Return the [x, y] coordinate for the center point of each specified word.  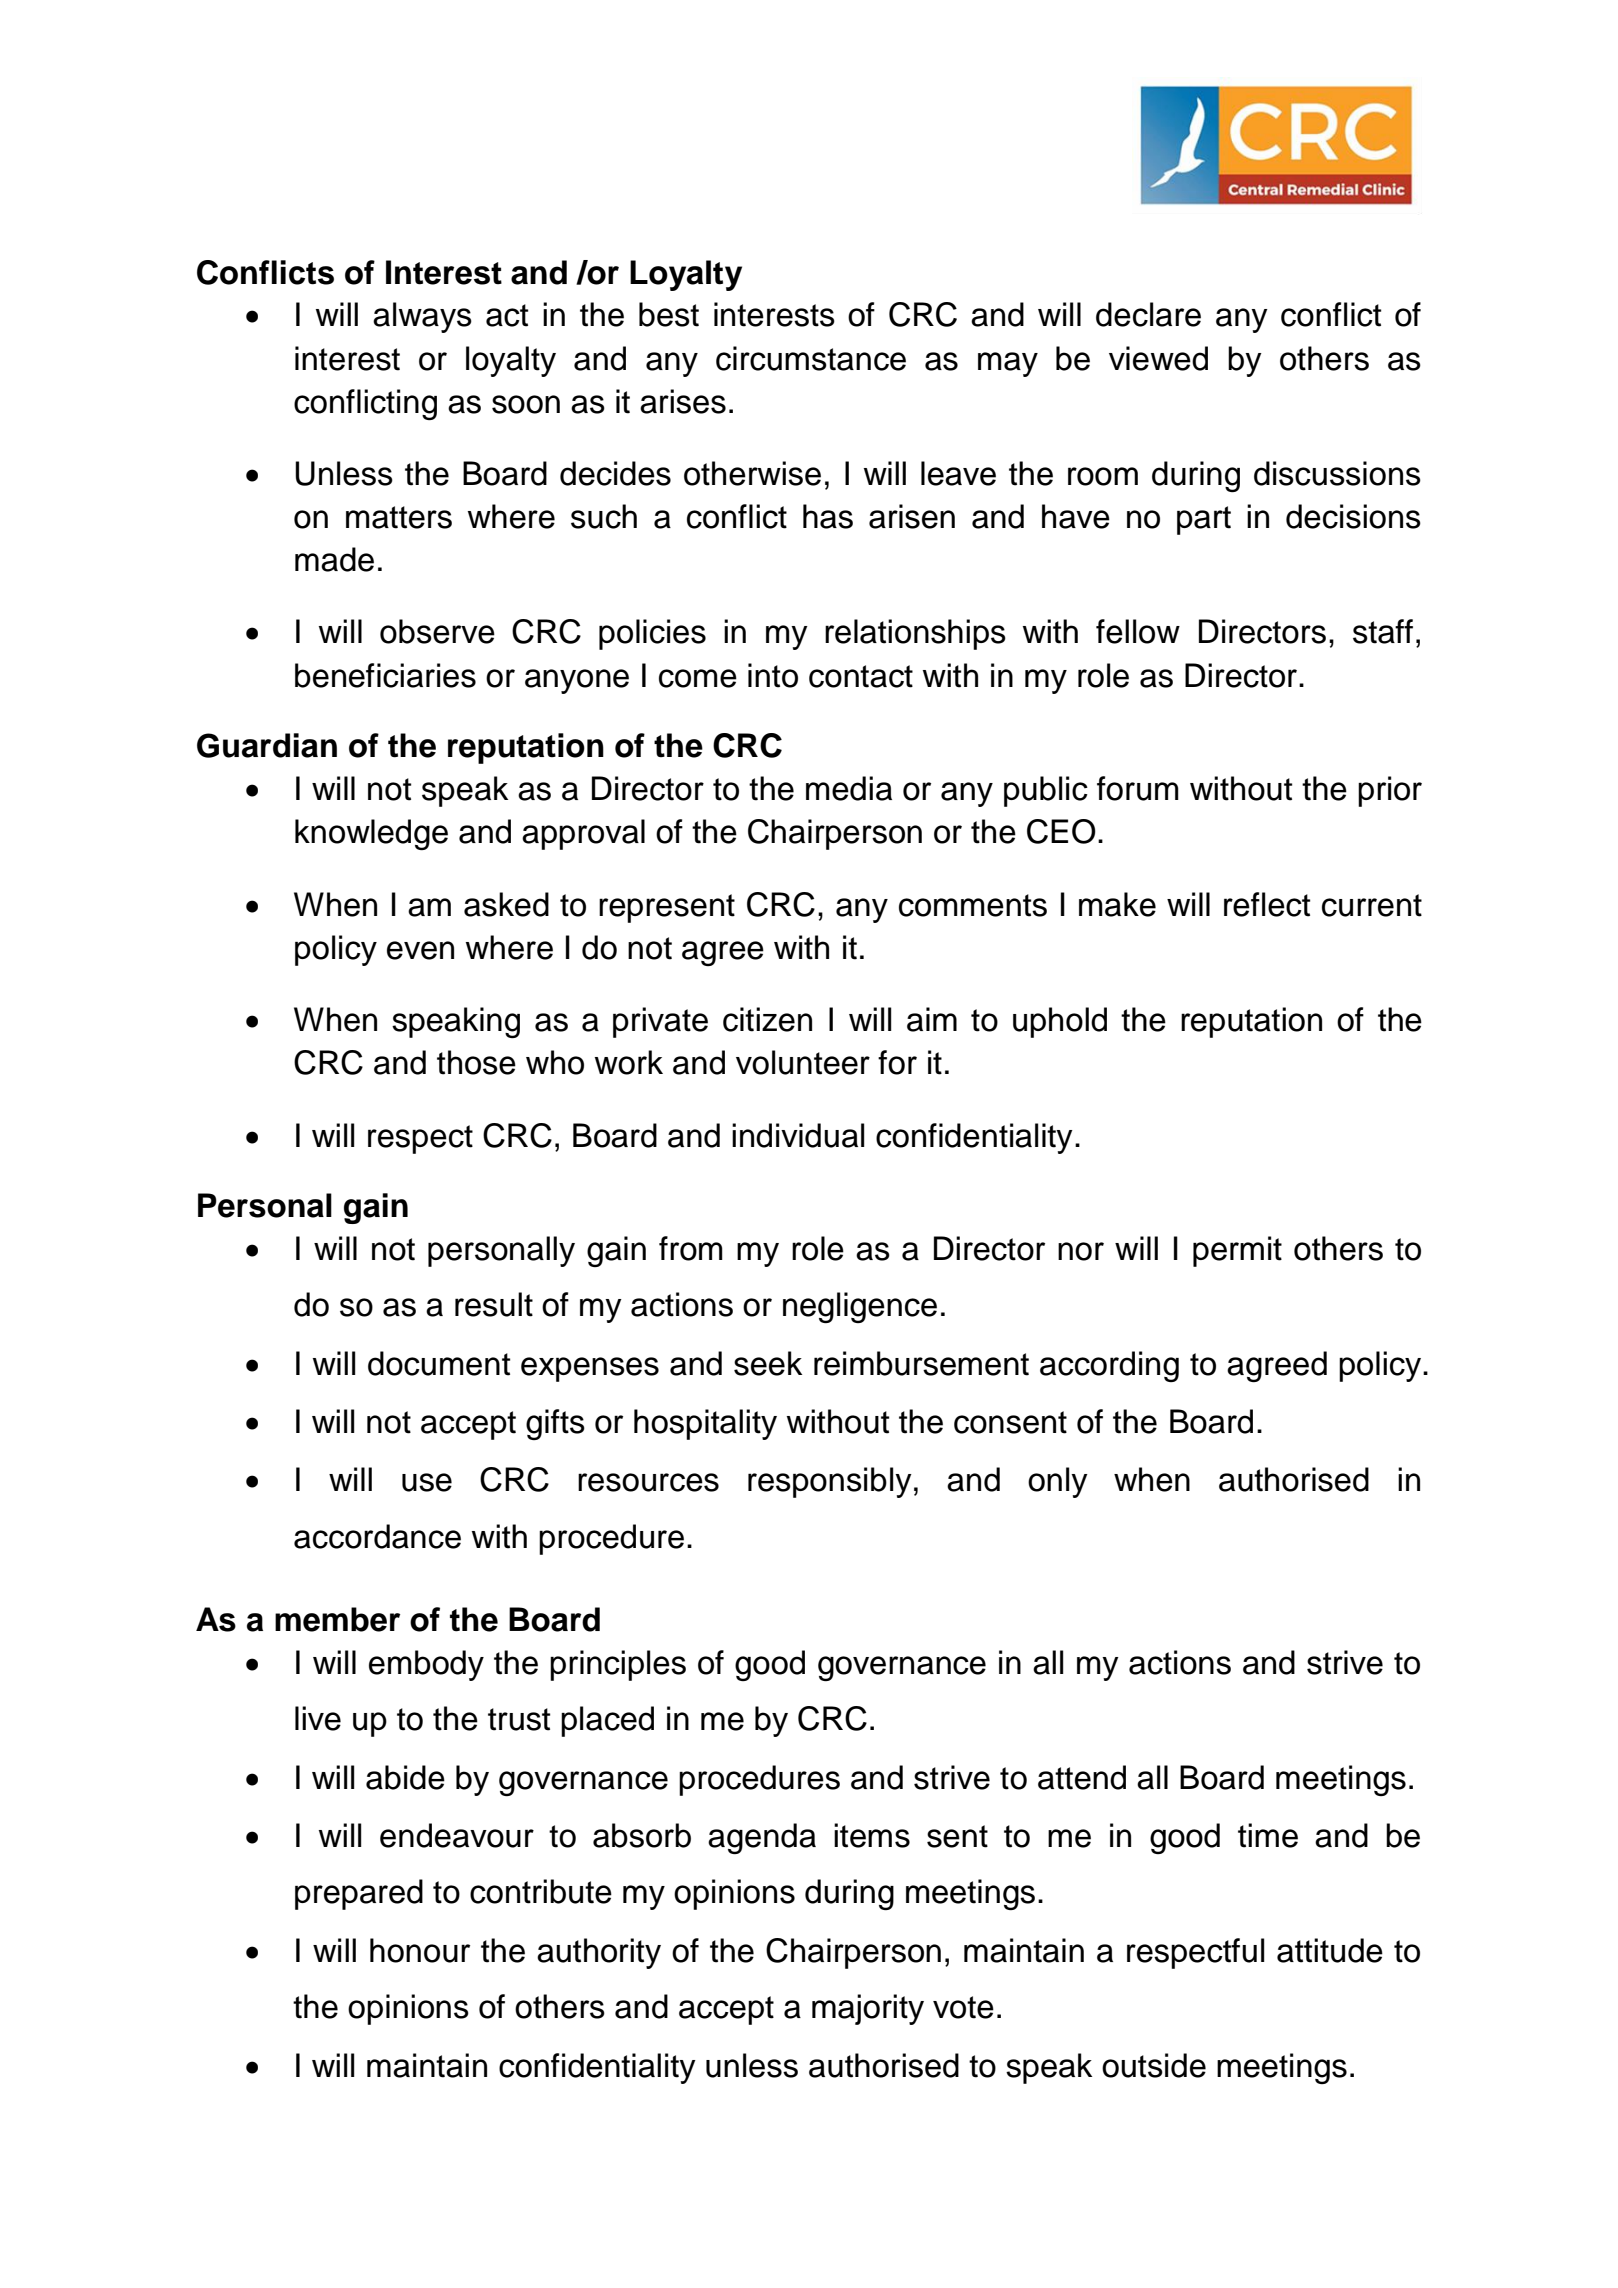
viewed [1158, 358]
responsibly [830, 1482]
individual [798, 1135]
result [494, 1304]
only [1058, 1482]
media [849, 788]
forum [1138, 788]
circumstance [811, 358]
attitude [1330, 1950]
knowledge [371, 834]
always [422, 317]
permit [1237, 1251]
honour [420, 1950]
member [337, 1619]
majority [868, 2009]
